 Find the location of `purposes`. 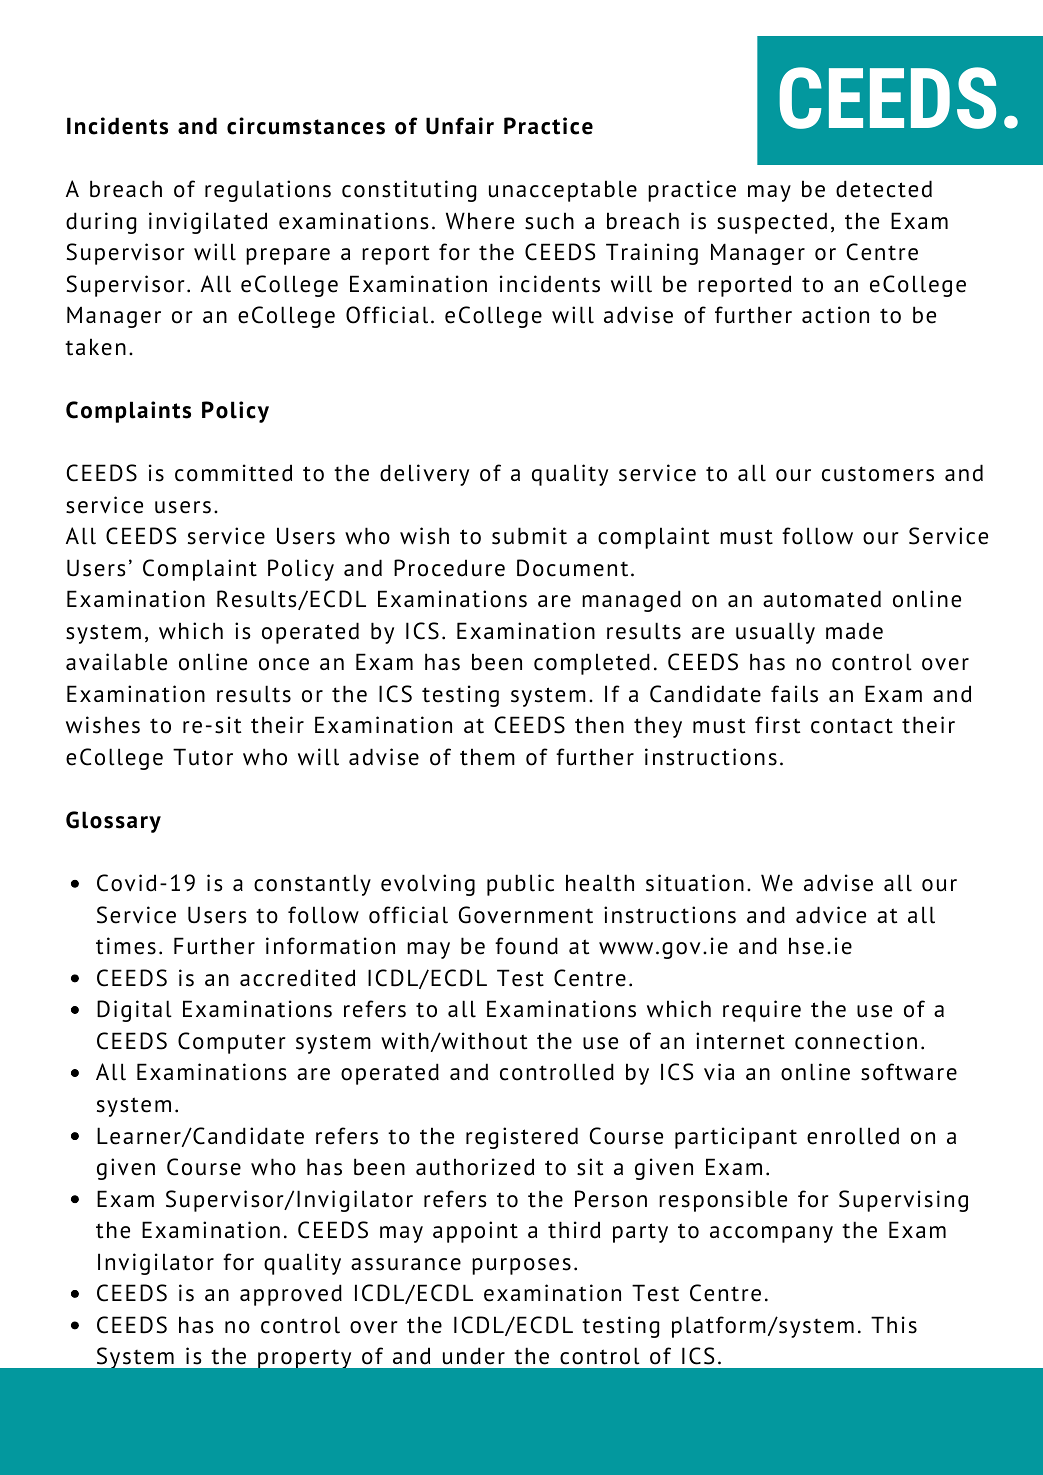

purposes is located at coordinates (521, 1266).
